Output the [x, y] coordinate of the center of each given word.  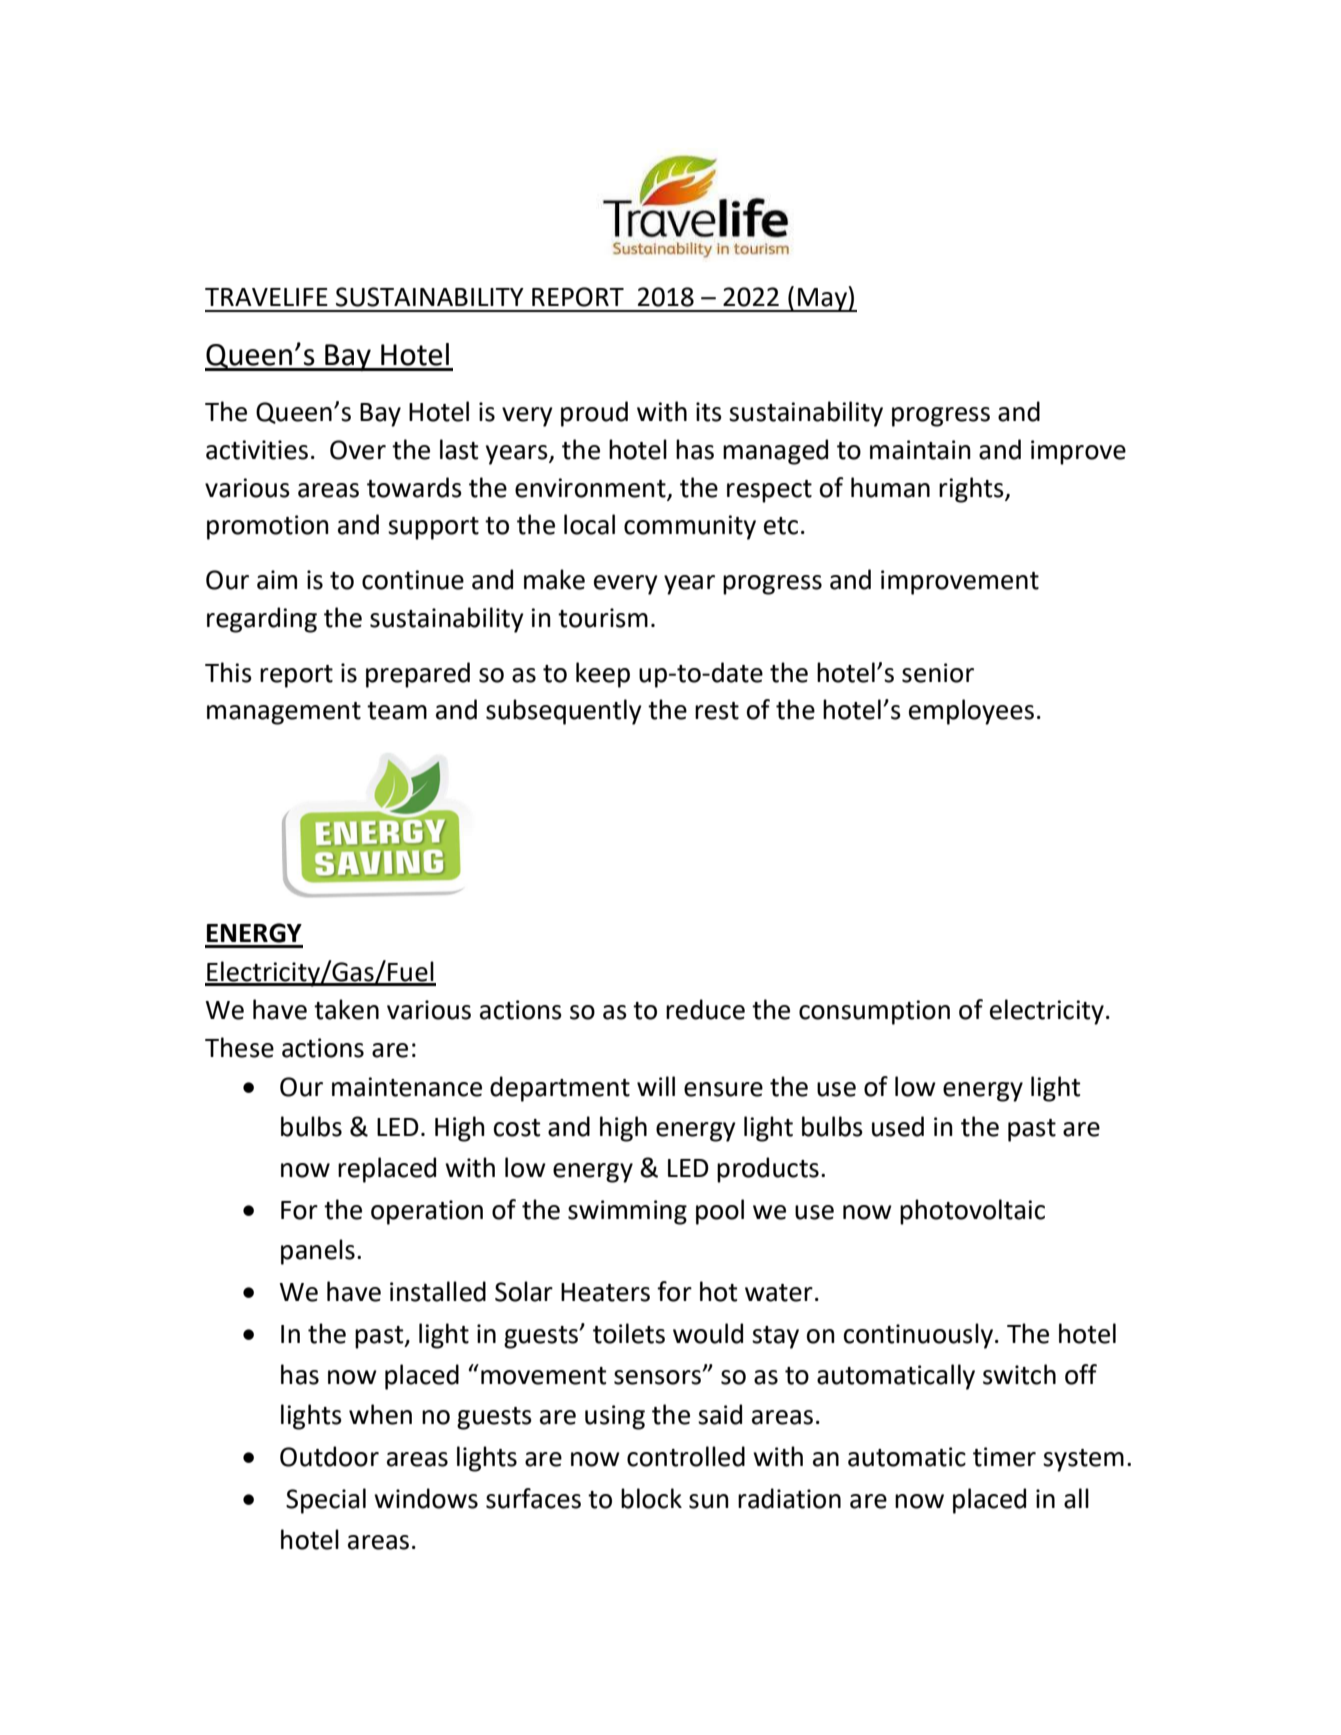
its [709, 412]
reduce [705, 1009]
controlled [686, 1456]
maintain [920, 450]
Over [358, 450]
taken [346, 1009]
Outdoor [329, 1456]
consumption [874, 1012]
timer [1004, 1457]
